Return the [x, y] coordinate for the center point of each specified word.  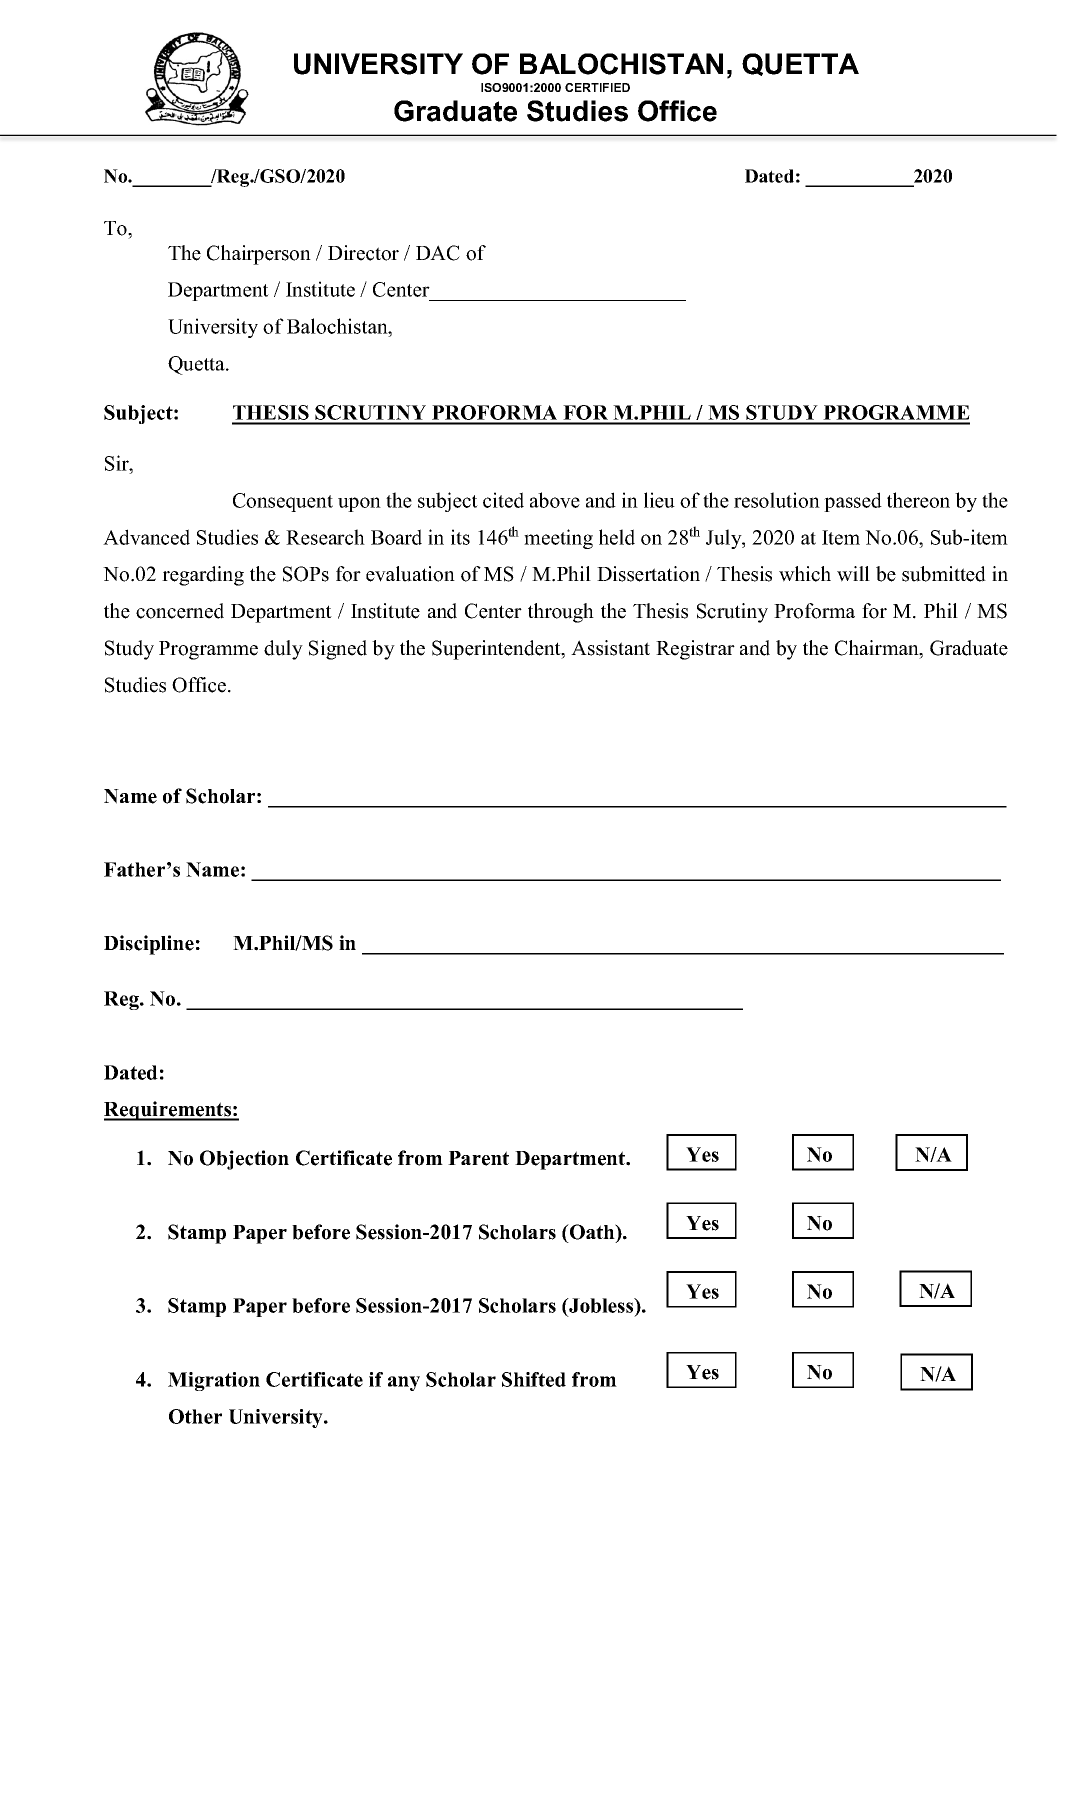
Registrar [695, 650]
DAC [438, 253]
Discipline [149, 945]
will [853, 574]
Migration [214, 1381]
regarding [203, 576]
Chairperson [259, 255]
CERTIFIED [597, 87]
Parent [478, 1158]
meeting [558, 539]
